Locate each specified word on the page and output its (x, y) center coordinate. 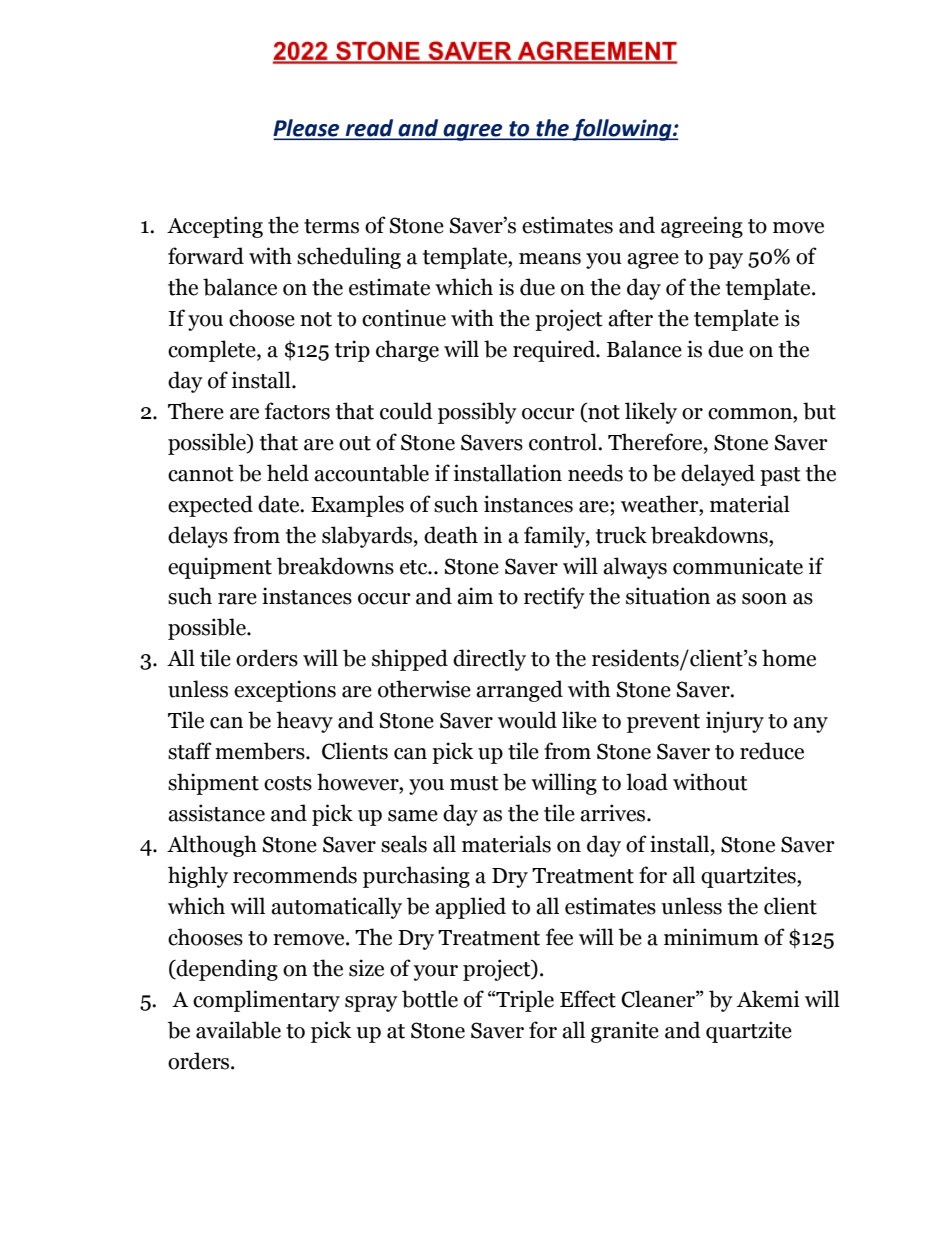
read (369, 129)
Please (307, 129)
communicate (738, 566)
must (474, 783)
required (555, 351)
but (819, 411)
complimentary (266, 1001)
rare (237, 599)
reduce (772, 751)
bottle (430, 999)
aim (475, 596)
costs (288, 783)
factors (297, 411)
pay (726, 261)
